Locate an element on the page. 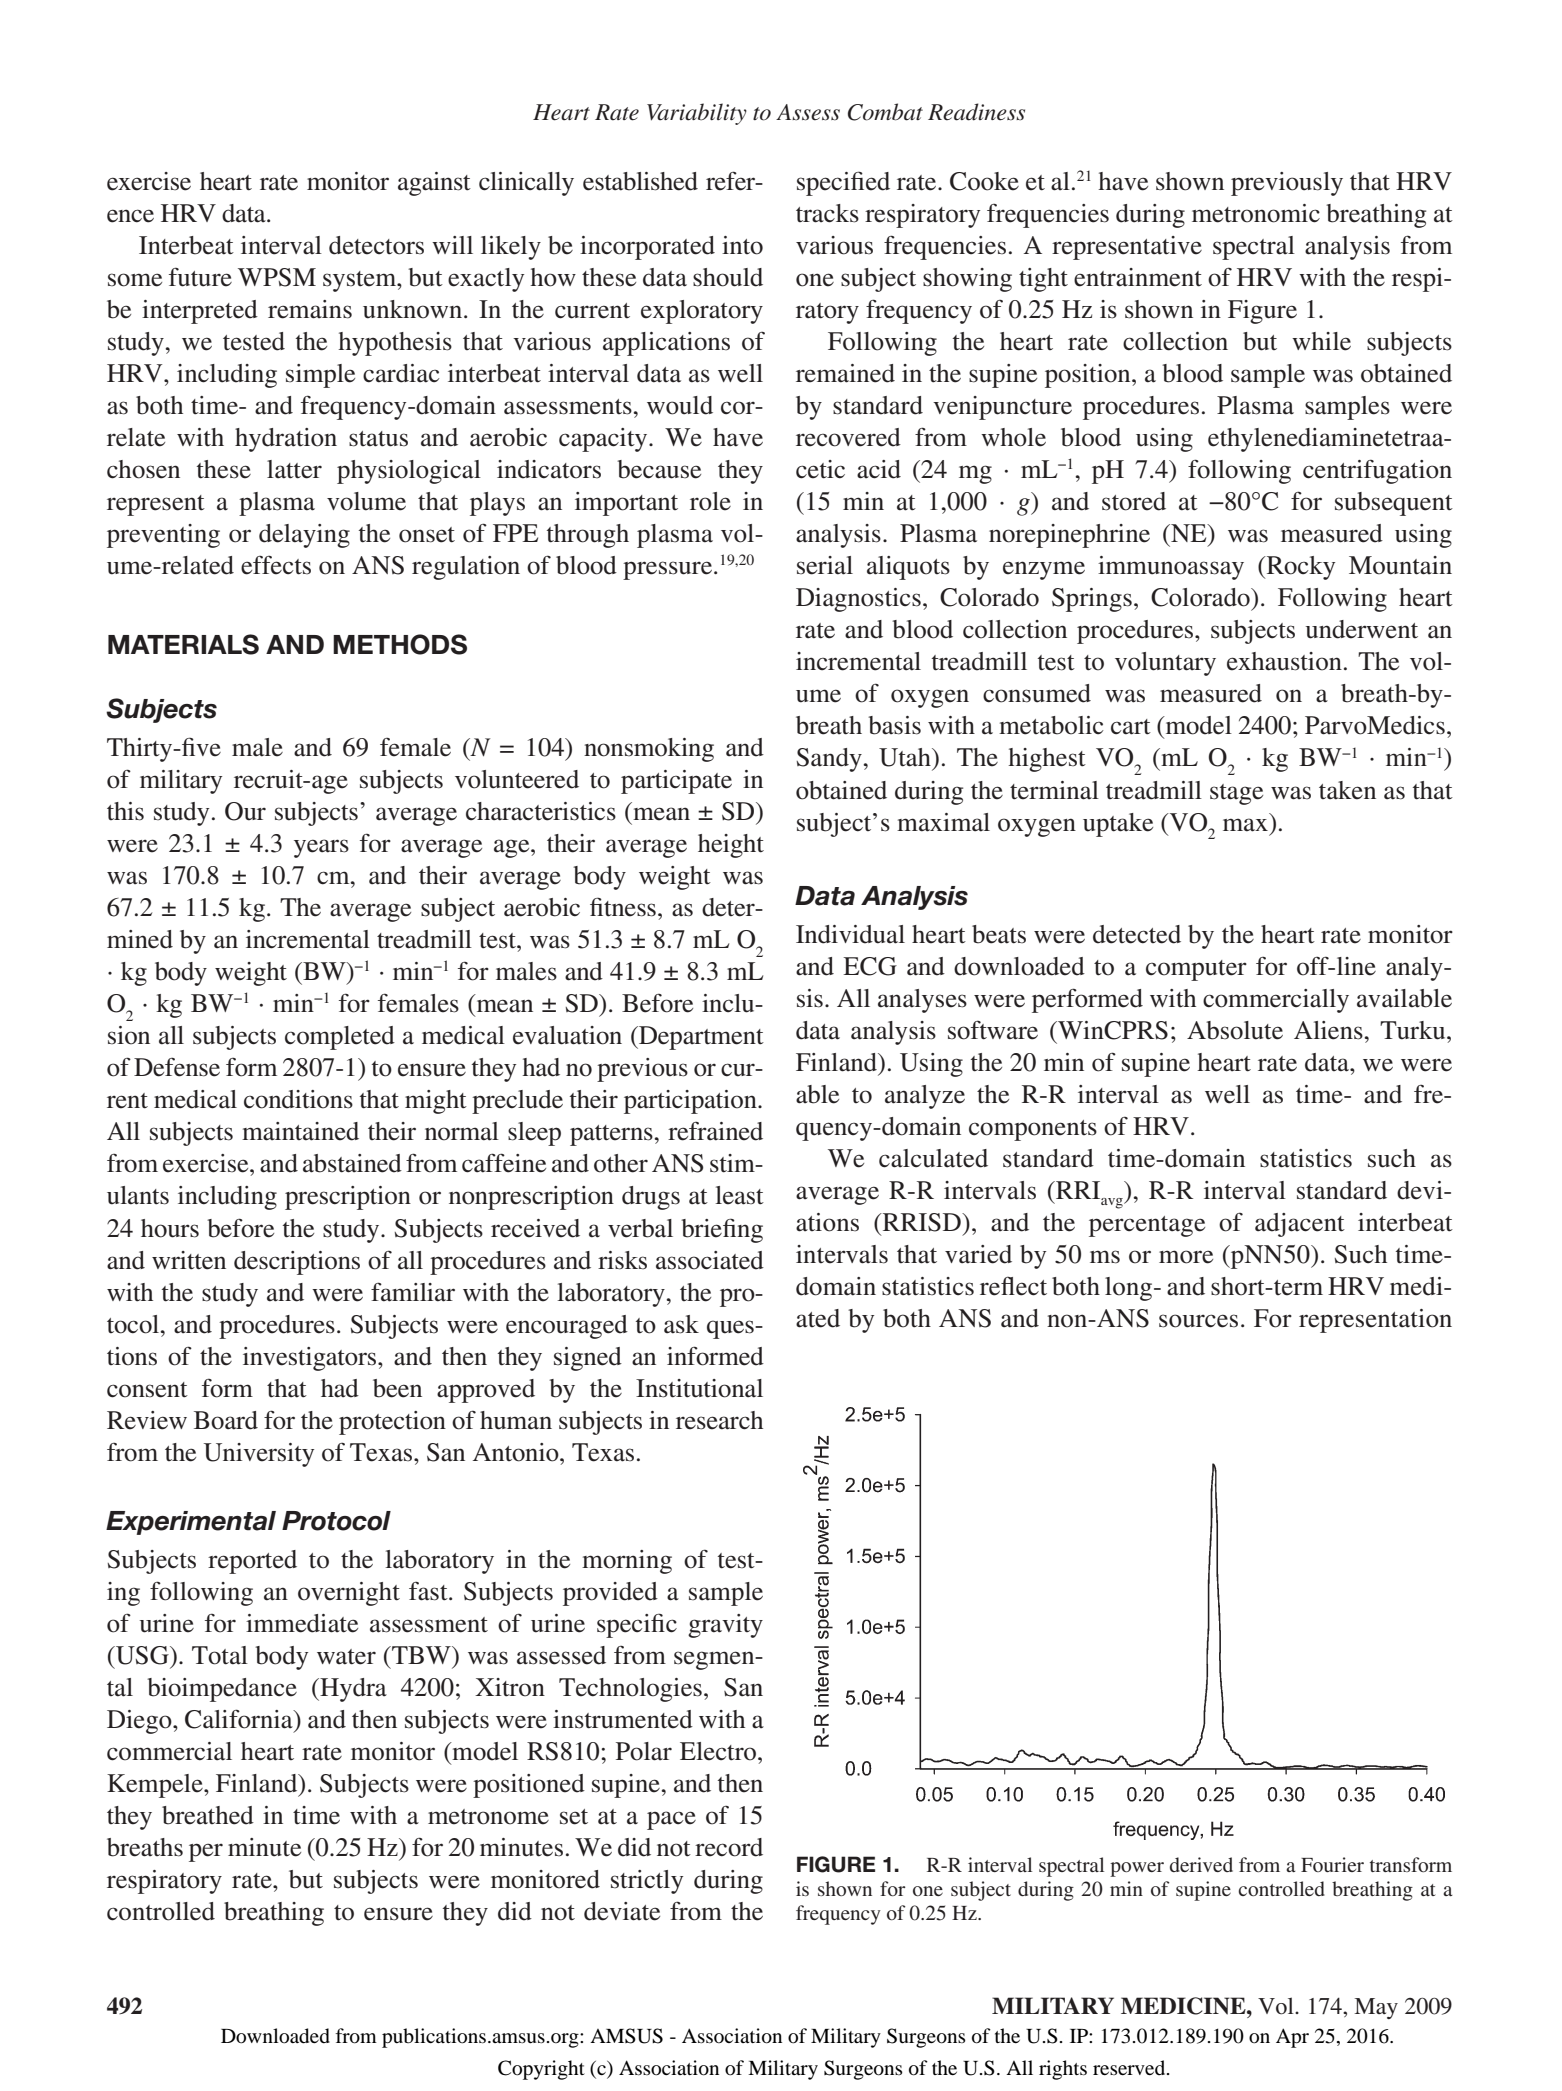 This page has width=1562, height=2091. detectors is located at coordinates (376, 245).
